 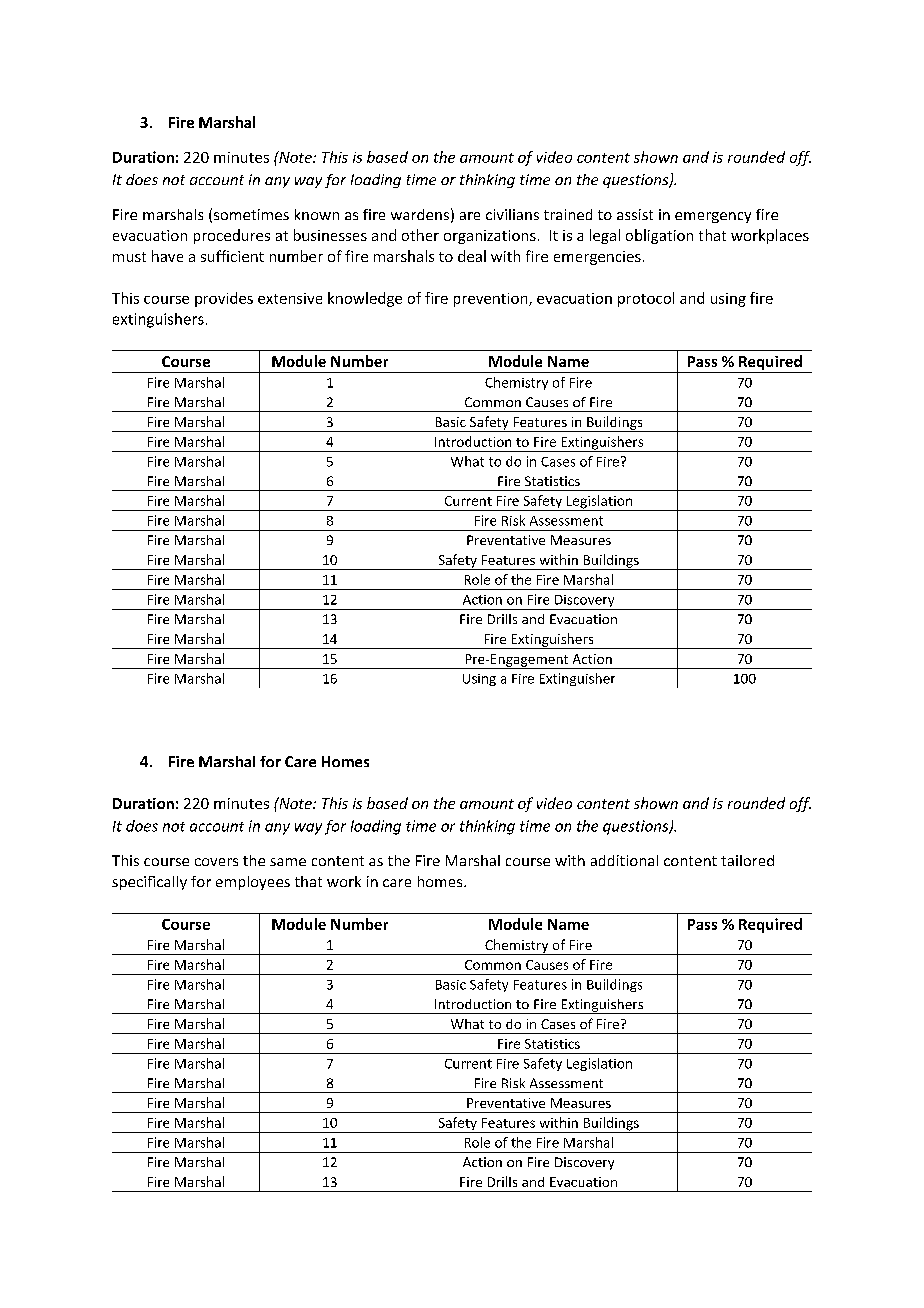 I want to click on obligation, so click(x=659, y=236).
